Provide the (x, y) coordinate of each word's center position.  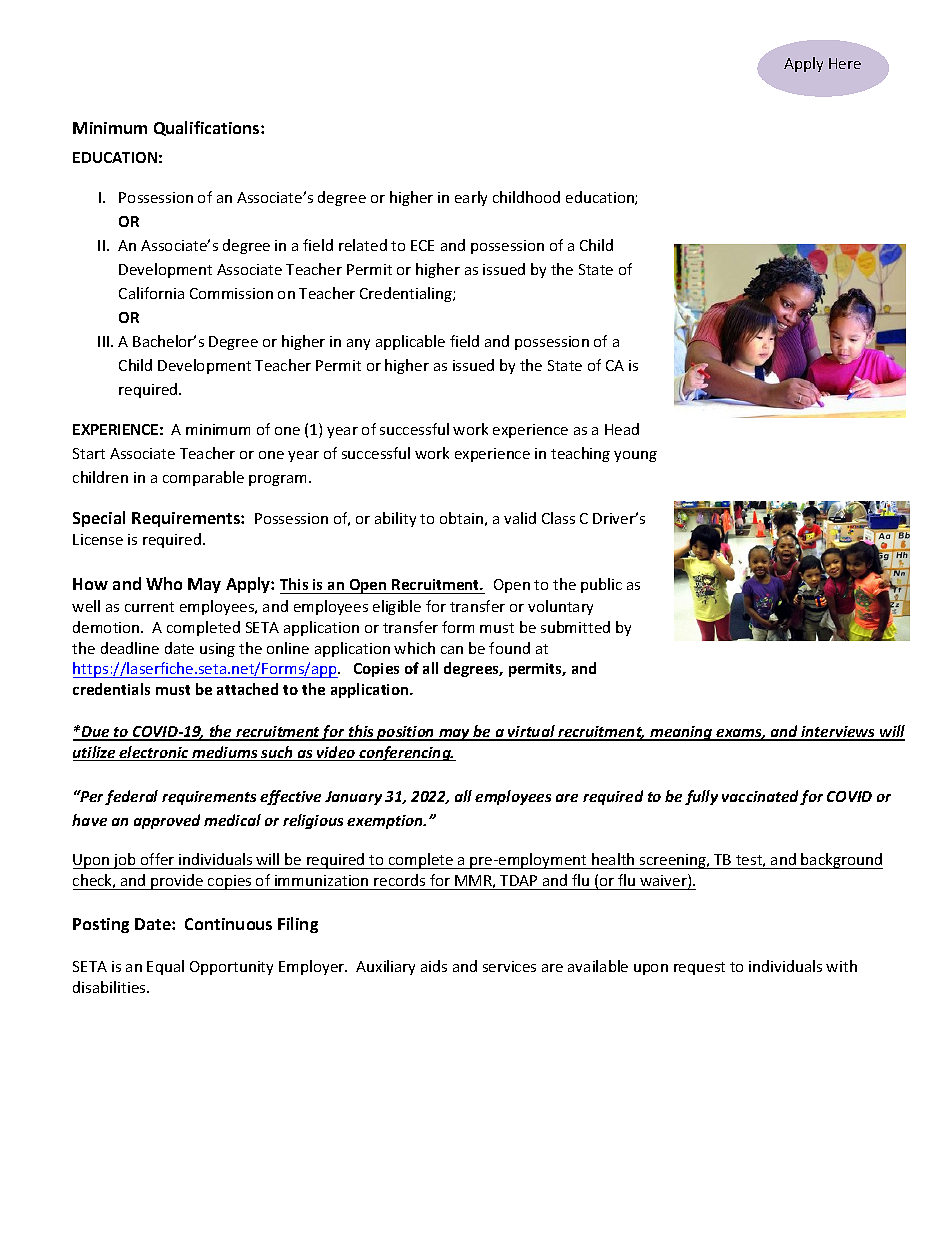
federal (131, 797)
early (471, 198)
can (452, 650)
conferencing (405, 753)
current (149, 607)
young (635, 456)
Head (622, 429)
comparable (203, 478)
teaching (580, 454)
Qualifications (208, 128)
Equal (165, 967)
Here (845, 63)
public (601, 585)
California (151, 293)
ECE (422, 245)
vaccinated (761, 797)
